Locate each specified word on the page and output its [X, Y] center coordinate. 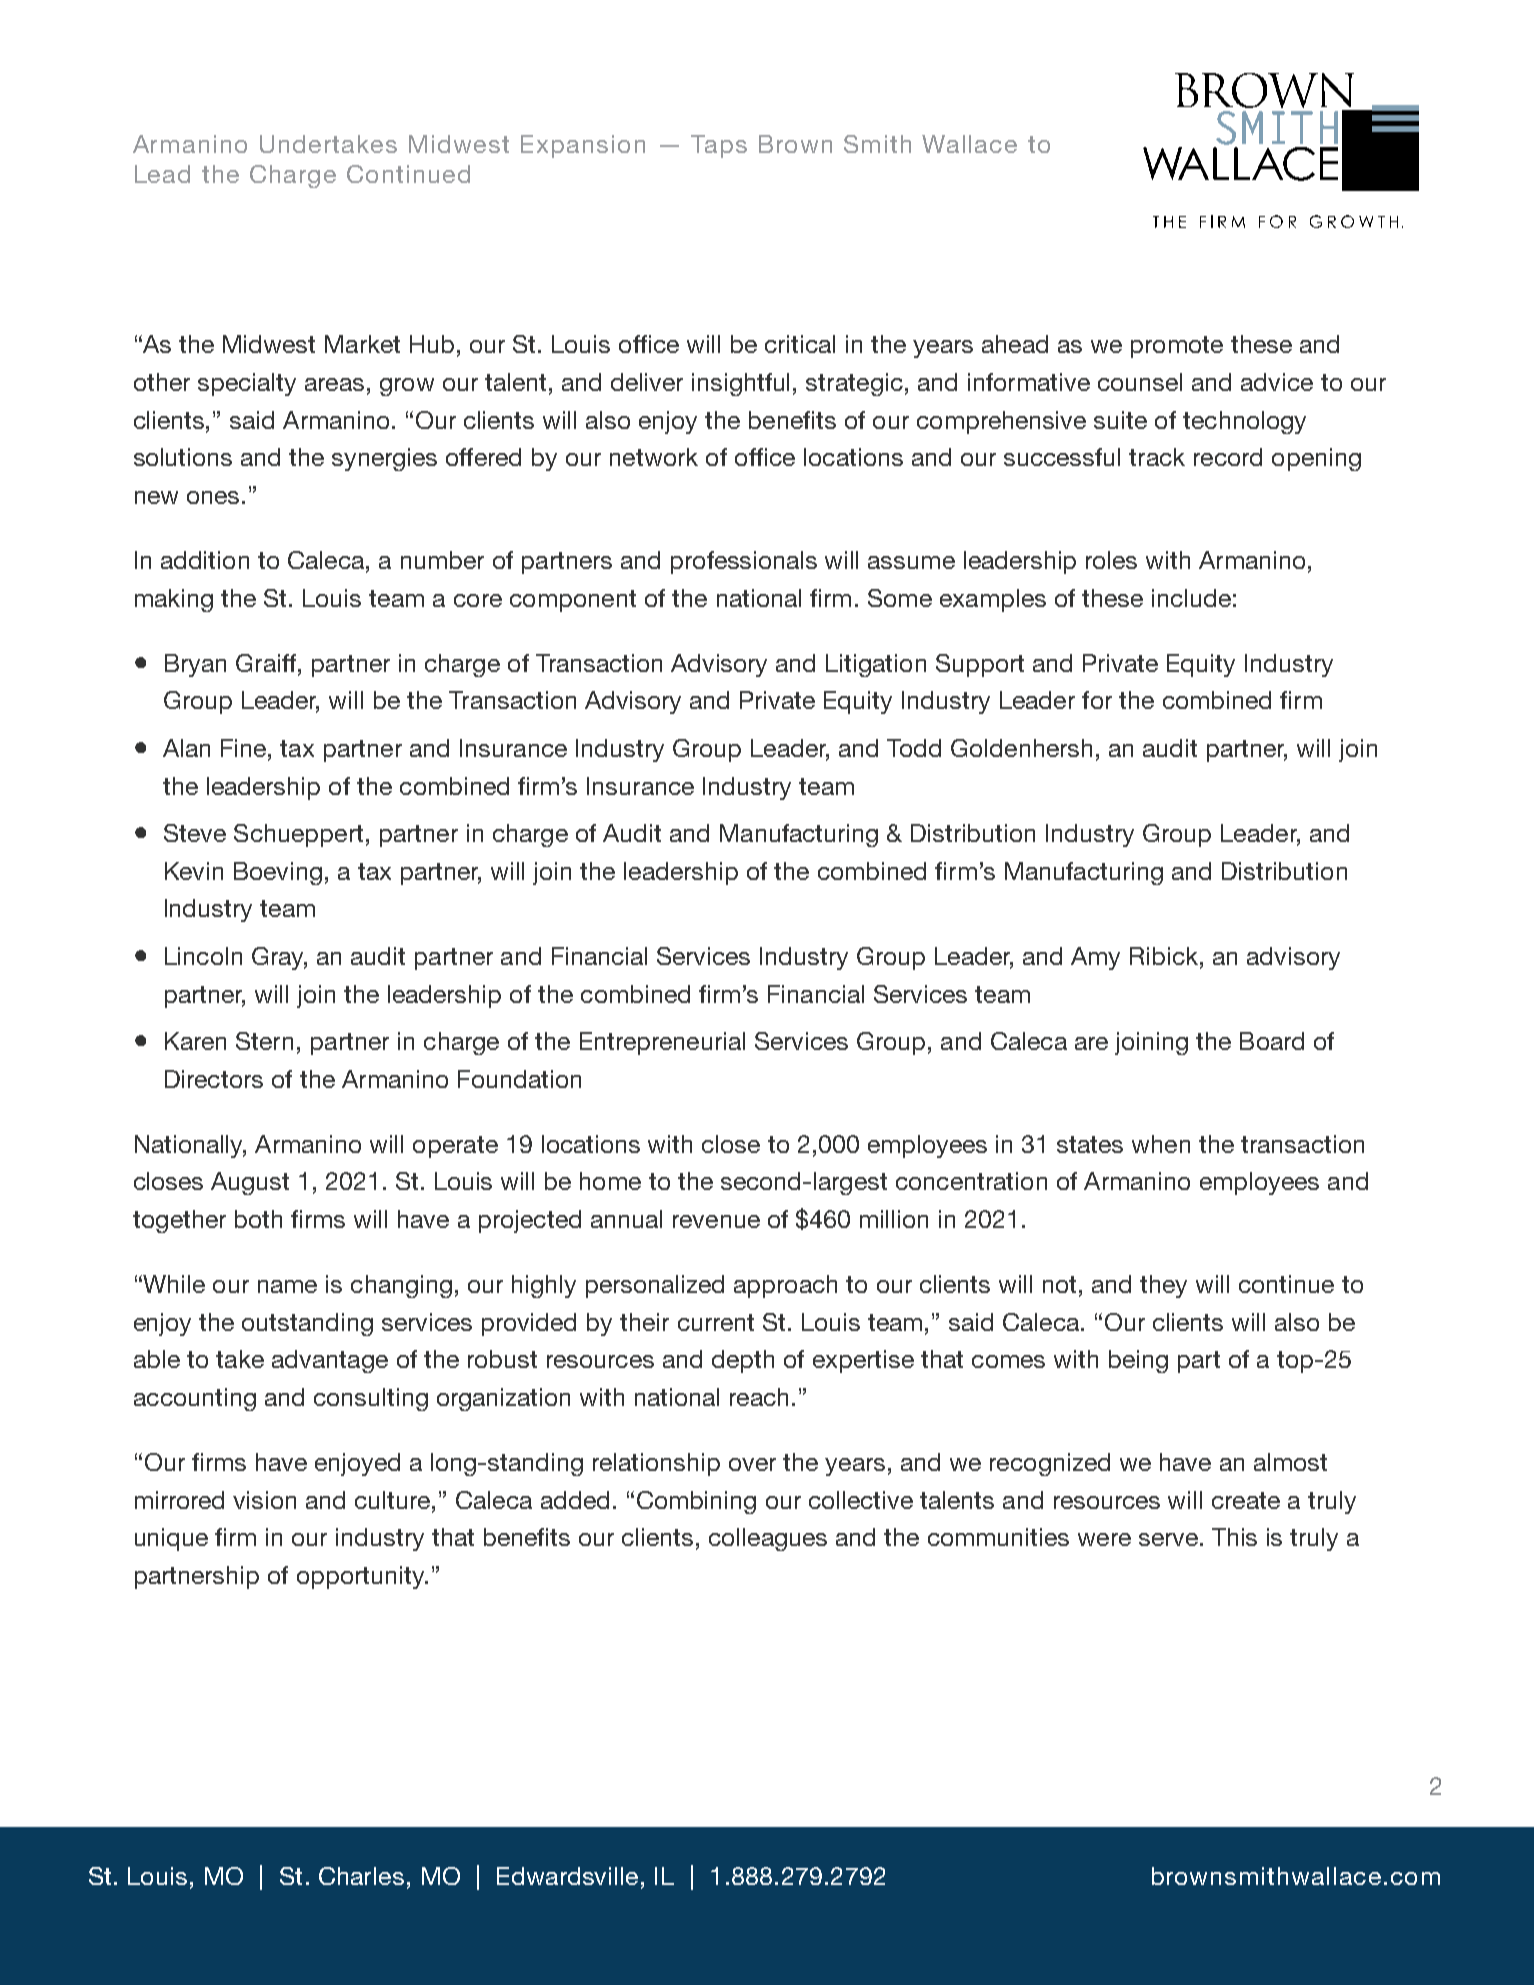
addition [205, 560]
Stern [264, 1041]
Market [362, 344]
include [1191, 598]
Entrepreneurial [662, 1043]
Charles [361, 1876]
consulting [371, 1399]
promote [1177, 347]
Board [1272, 1041]
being [1138, 1361]
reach [759, 1397]
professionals [744, 562]
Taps [719, 146]
